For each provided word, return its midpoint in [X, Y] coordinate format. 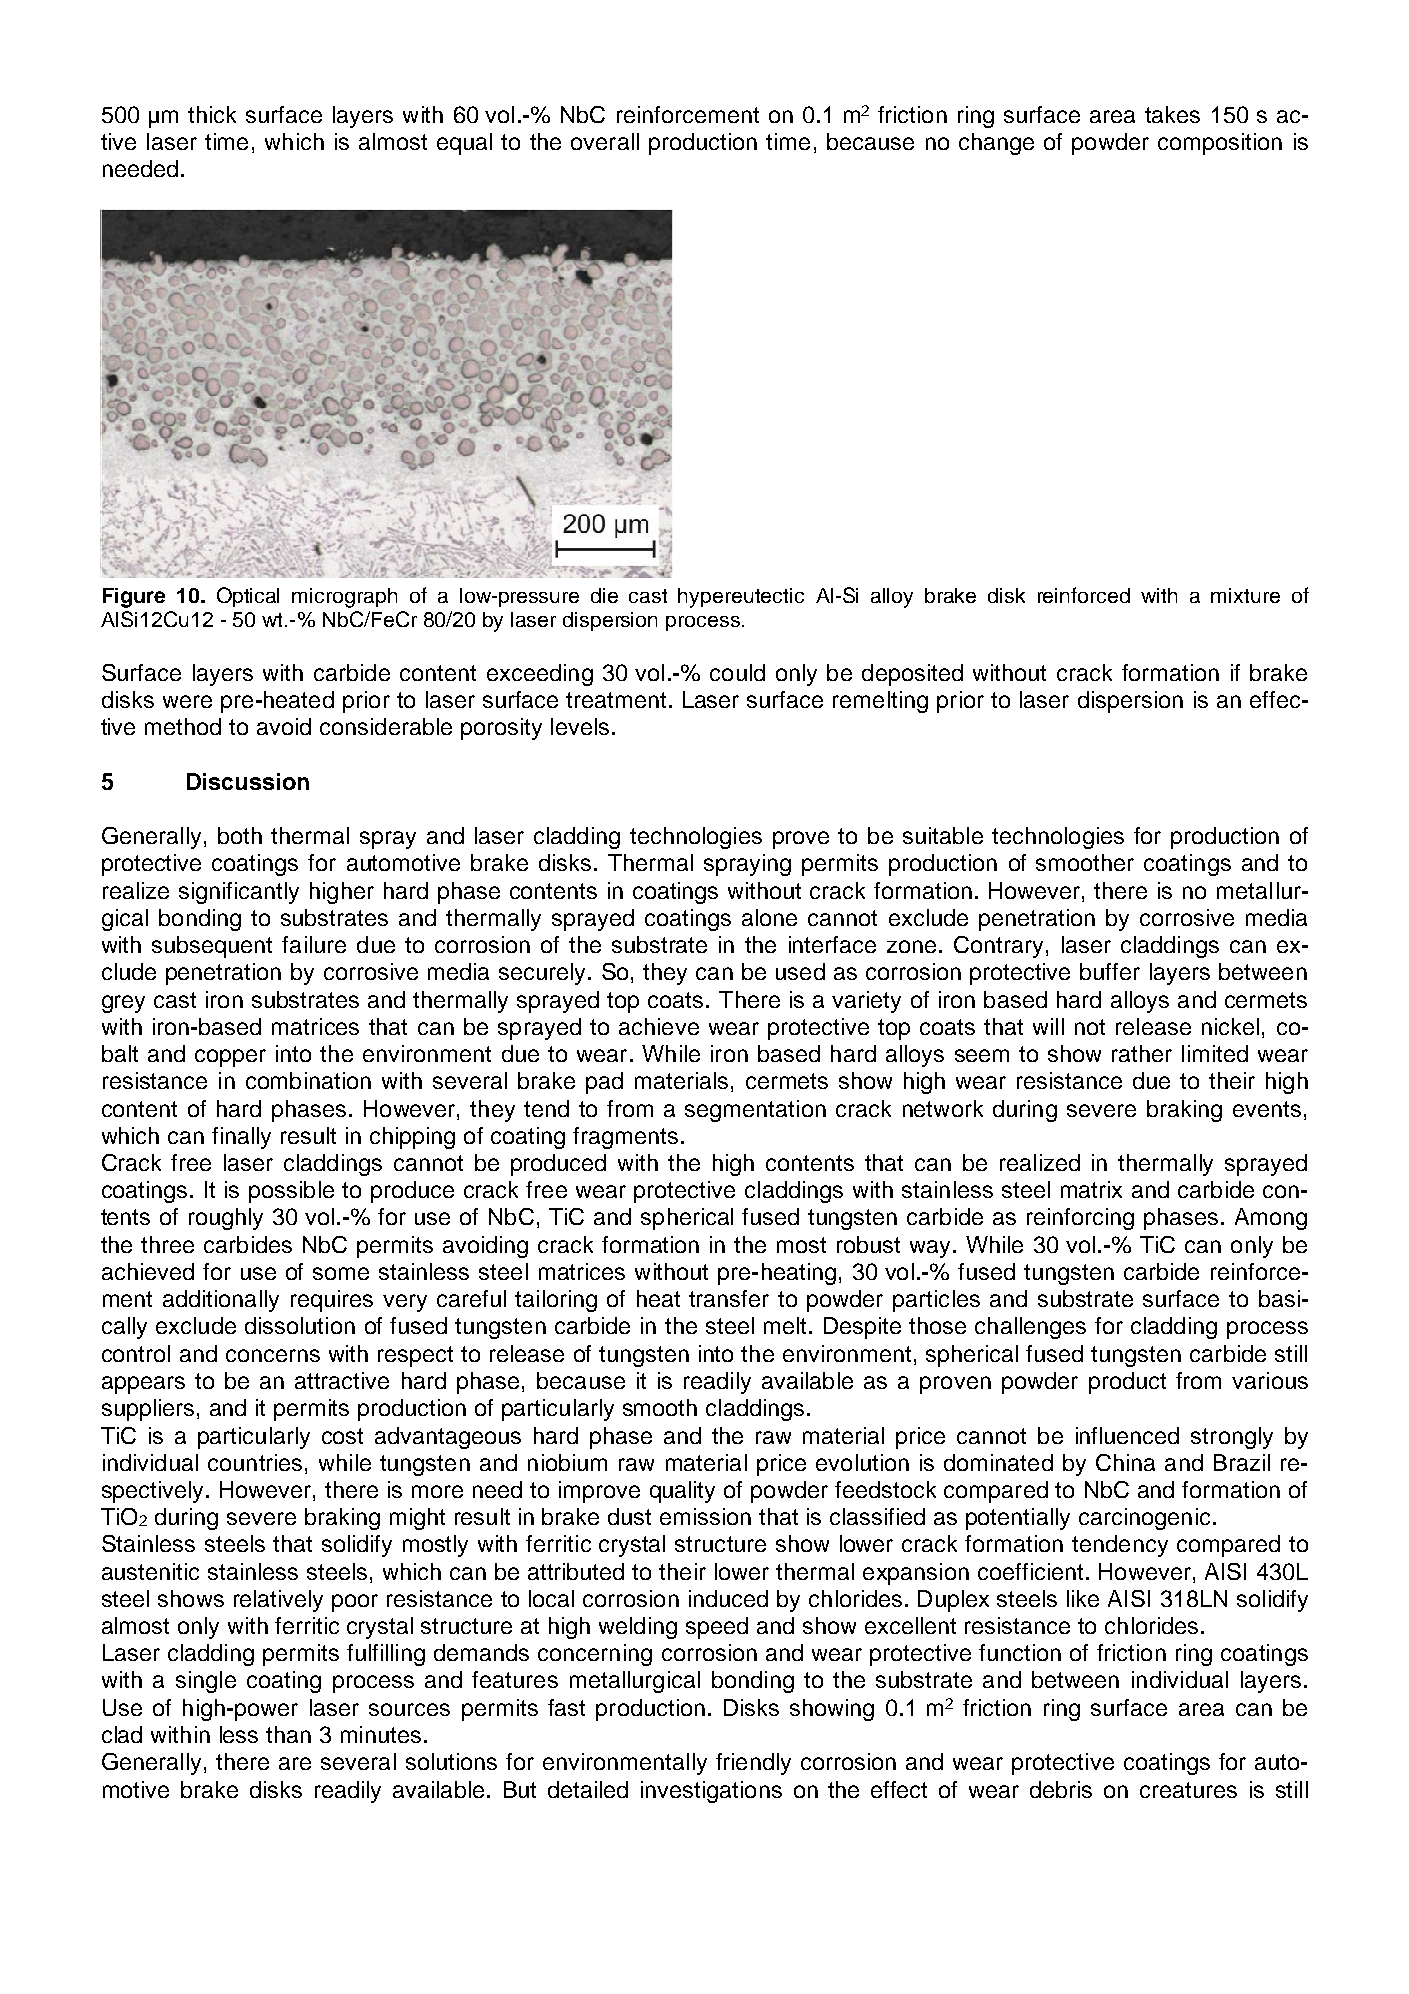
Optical [248, 597]
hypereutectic [741, 598]
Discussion [248, 781]
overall [605, 141]
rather [1142, 1053]
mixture [1245, 595]
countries [255, 1462]
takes [1172, 114]
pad [604, 1083]
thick [212, 114]
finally [241, 1138]
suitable [943, 835]
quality [682, 1492]
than [288, 1734]
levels [580, 726]
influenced [1127, 1435]
